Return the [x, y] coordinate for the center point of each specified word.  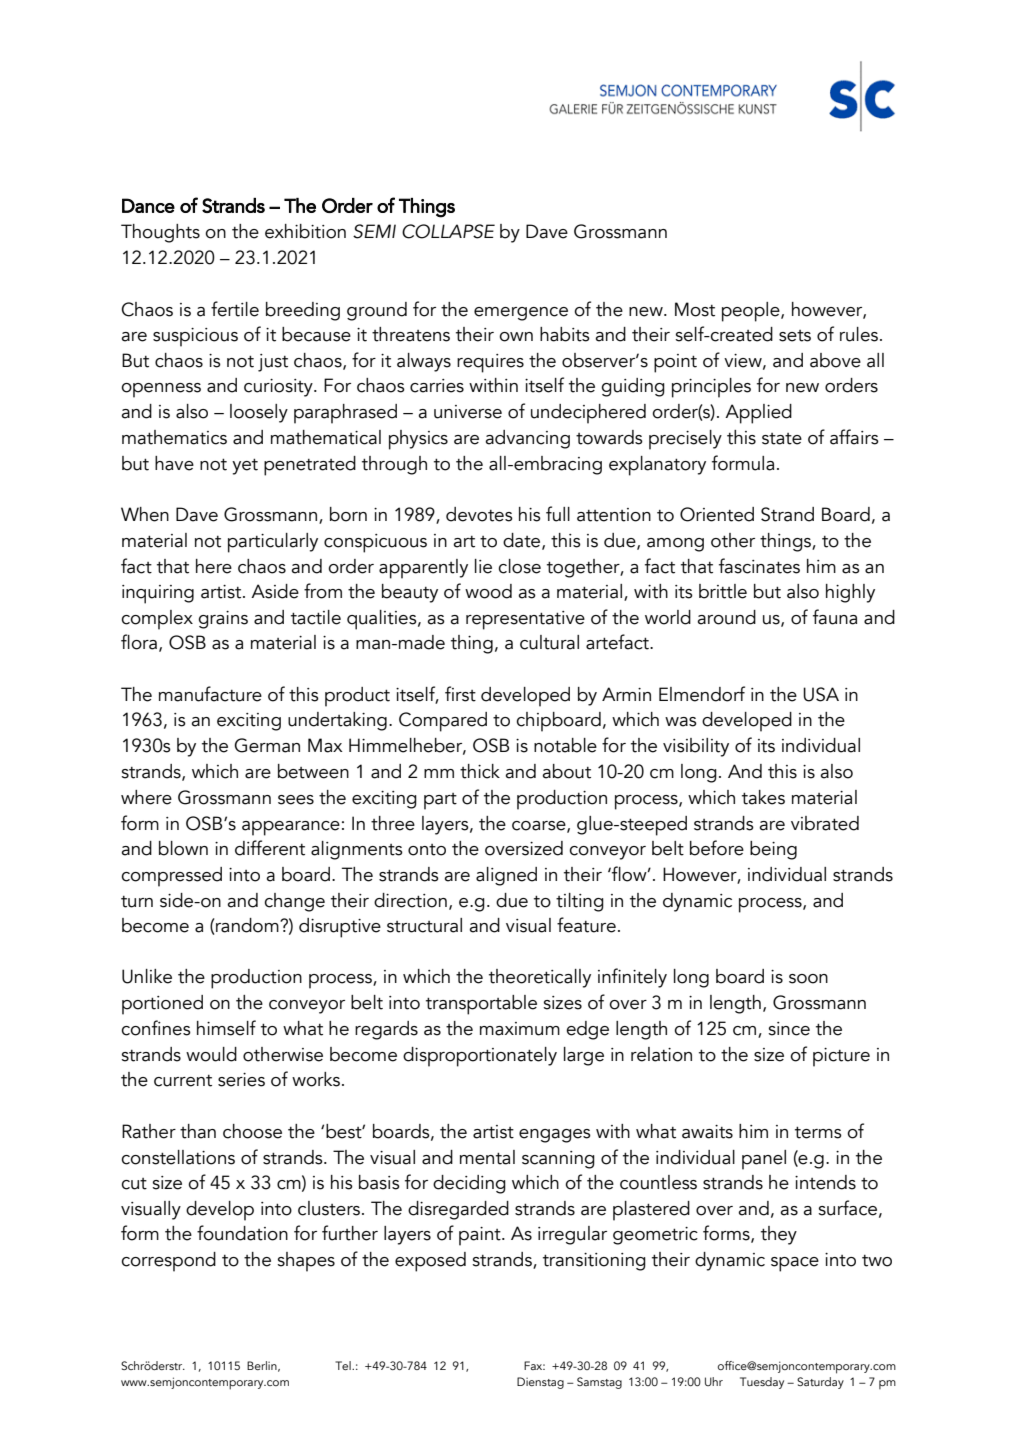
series [241, 1080]
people [752, 312]
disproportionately [480, 1057]
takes [763, 797]
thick [480, 771]
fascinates [759, 566]
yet [245, 466]
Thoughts [160, 233]
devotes [479, 514]
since [789, 1029]
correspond [168, 1262]
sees [296, 800]
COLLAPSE [448, 231]
